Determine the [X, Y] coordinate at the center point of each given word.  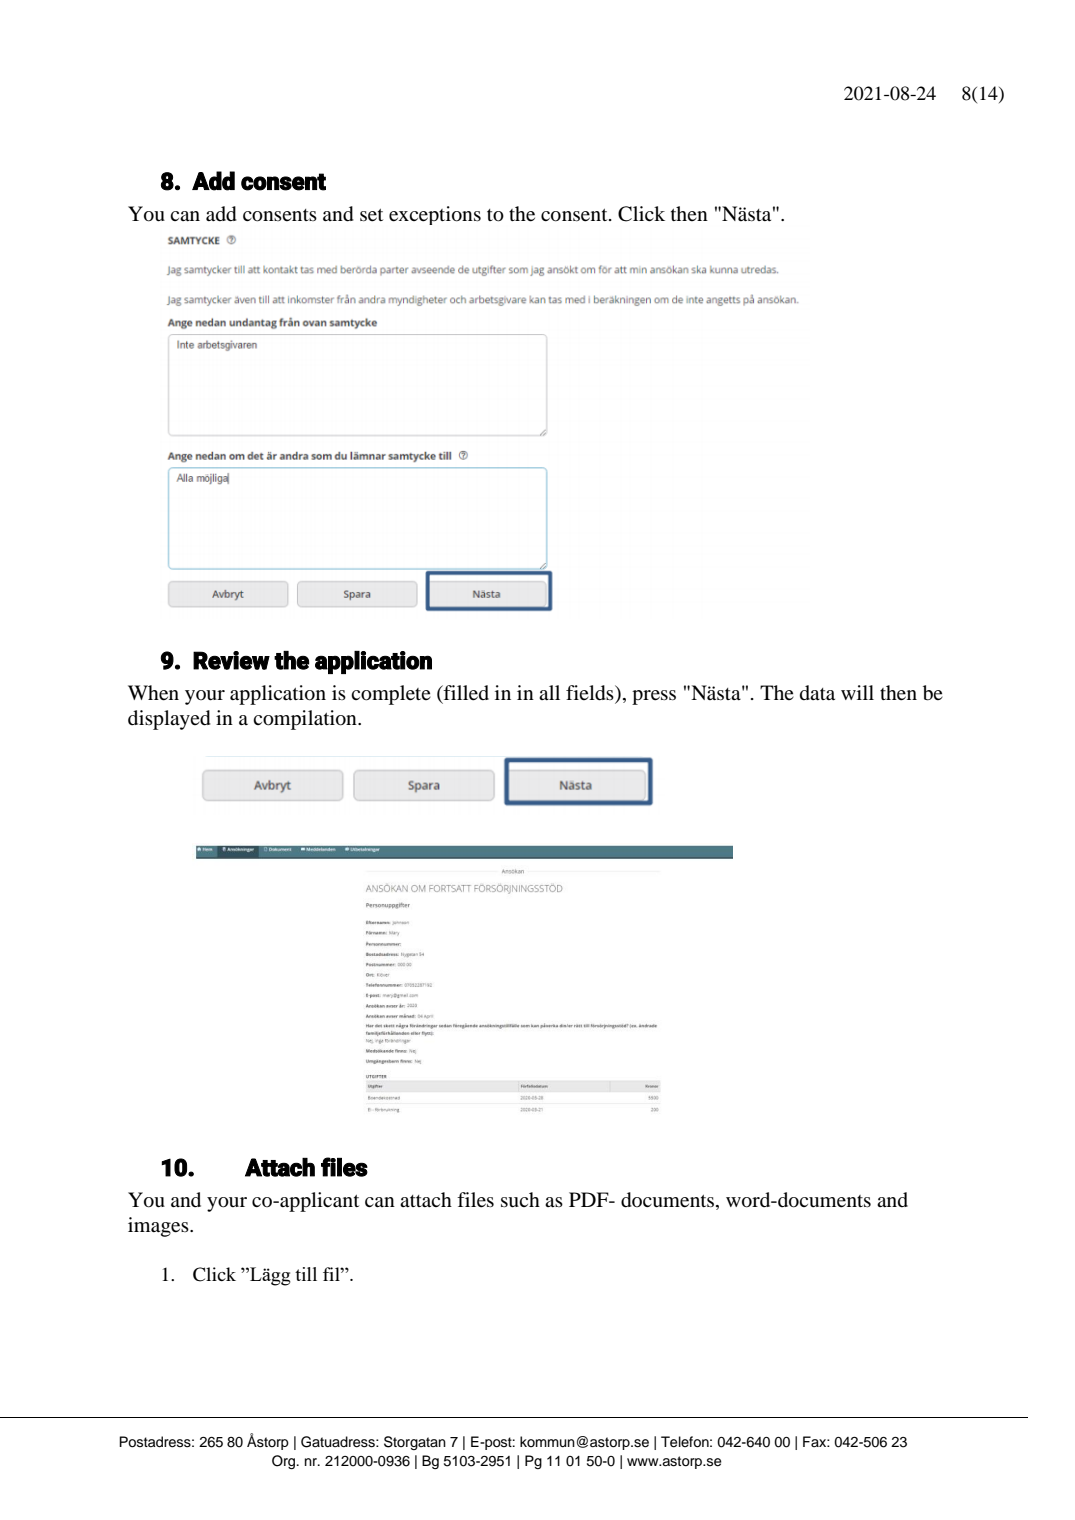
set [371, 215]
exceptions [435, 215]
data [817, 692]
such [520, 1200]
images [159, 1227]
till [306, 1274]
